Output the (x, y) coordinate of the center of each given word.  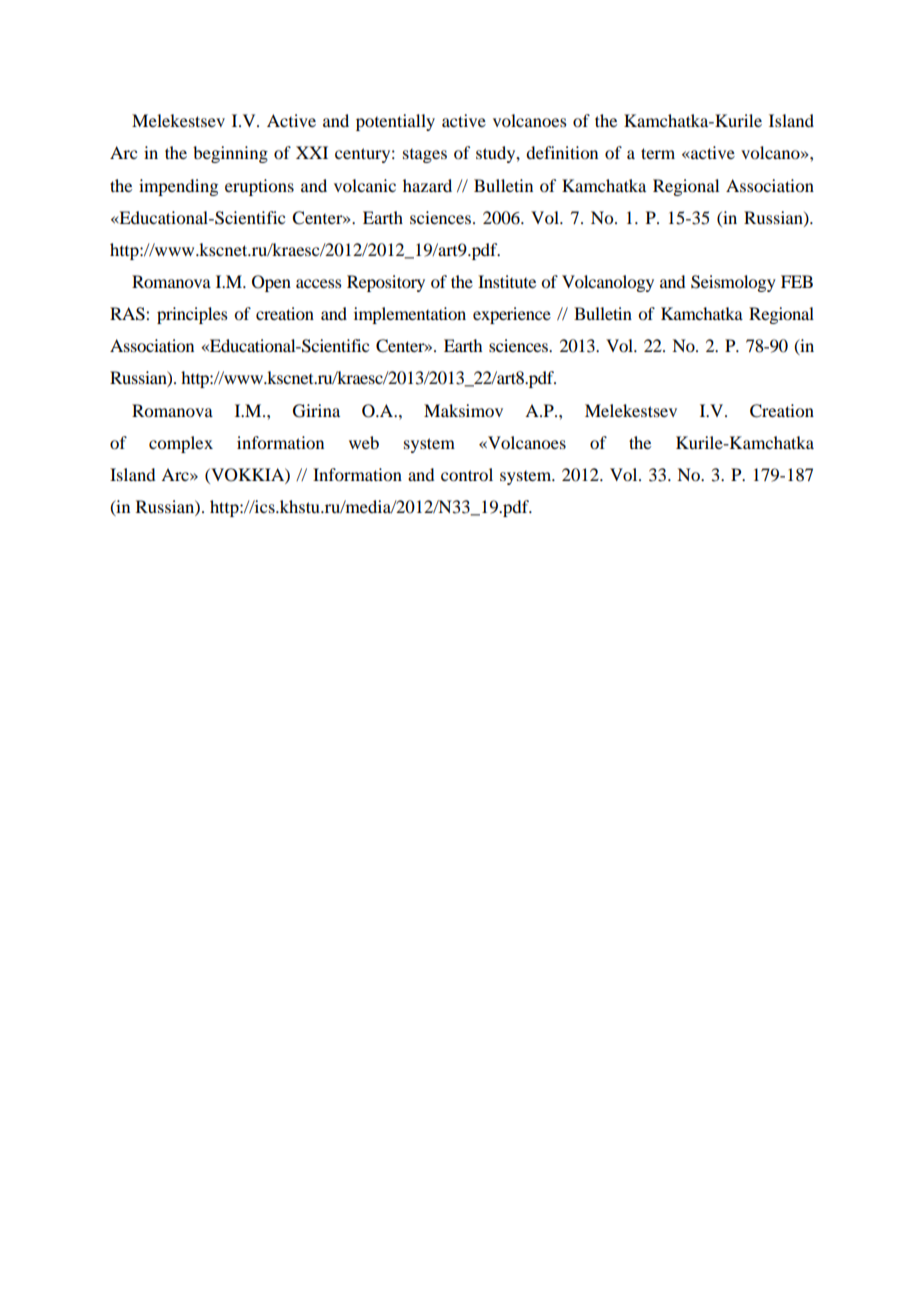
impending (178, 187)
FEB (797, 281)
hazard (427, 185)
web (364, 442)
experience (512, 315)
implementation (410, 315)
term (658, 153)
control (467, 474)
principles (192, 315)
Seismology (733, 283)
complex (181, 444)
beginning (230, 154)
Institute (507, 281)
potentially (395, 122)
